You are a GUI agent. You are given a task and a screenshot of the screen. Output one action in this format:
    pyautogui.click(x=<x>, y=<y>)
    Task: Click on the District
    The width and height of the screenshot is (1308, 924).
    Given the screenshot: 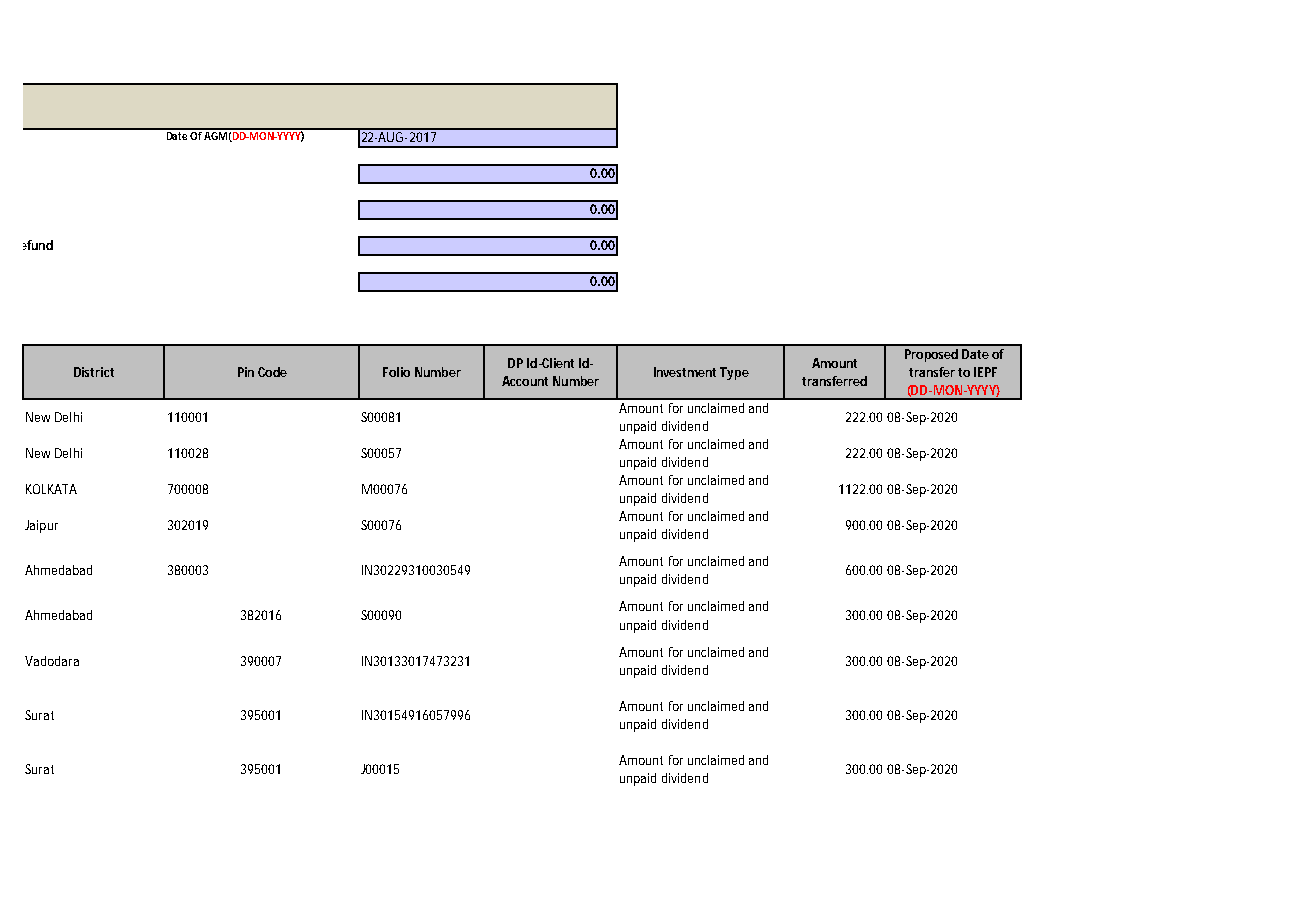 What is the action you would take?
    pyautogui.click(x=94, y=372)
